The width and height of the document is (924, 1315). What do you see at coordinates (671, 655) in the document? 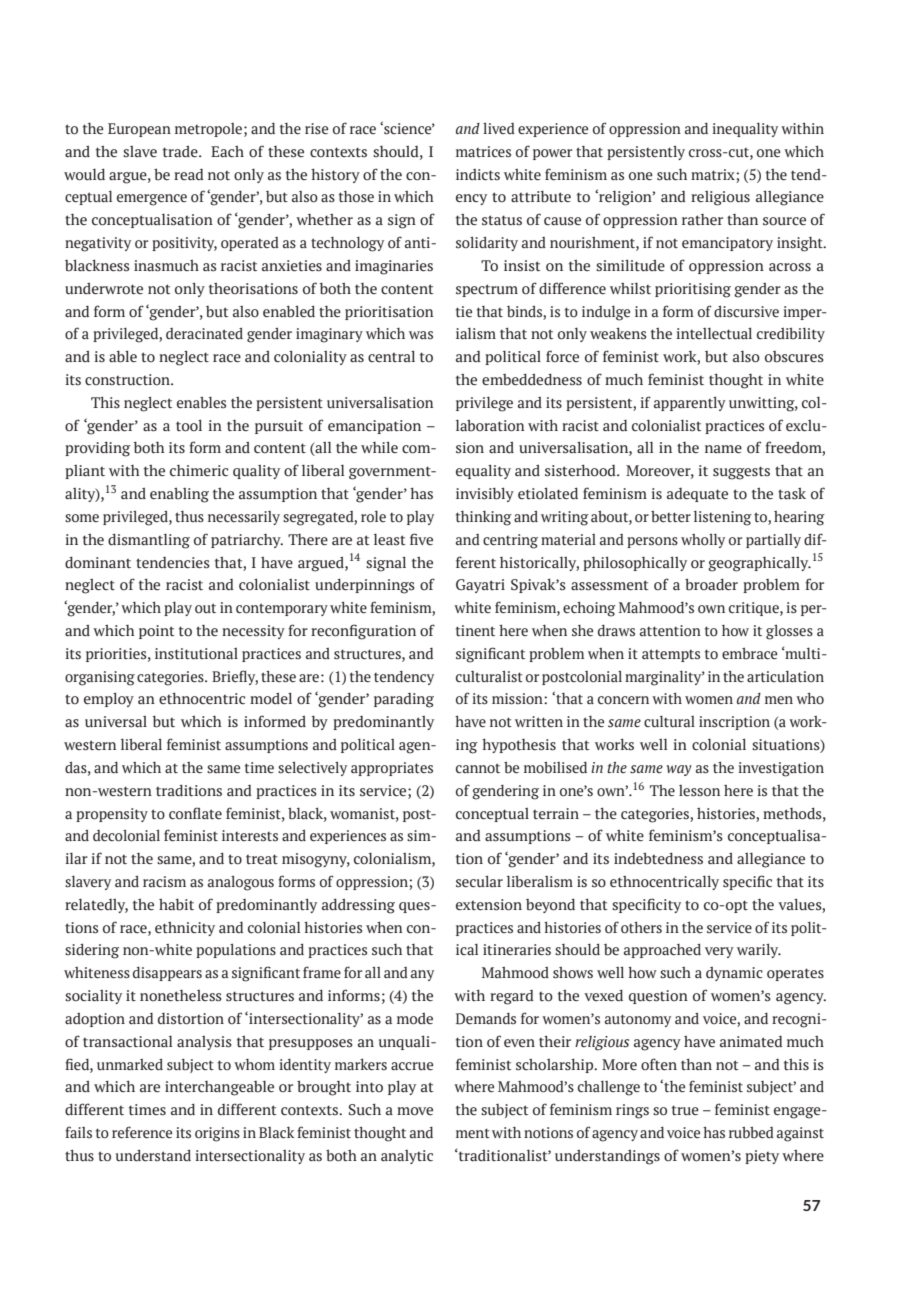
I see `attempts` at bounding box center [671, 655].
